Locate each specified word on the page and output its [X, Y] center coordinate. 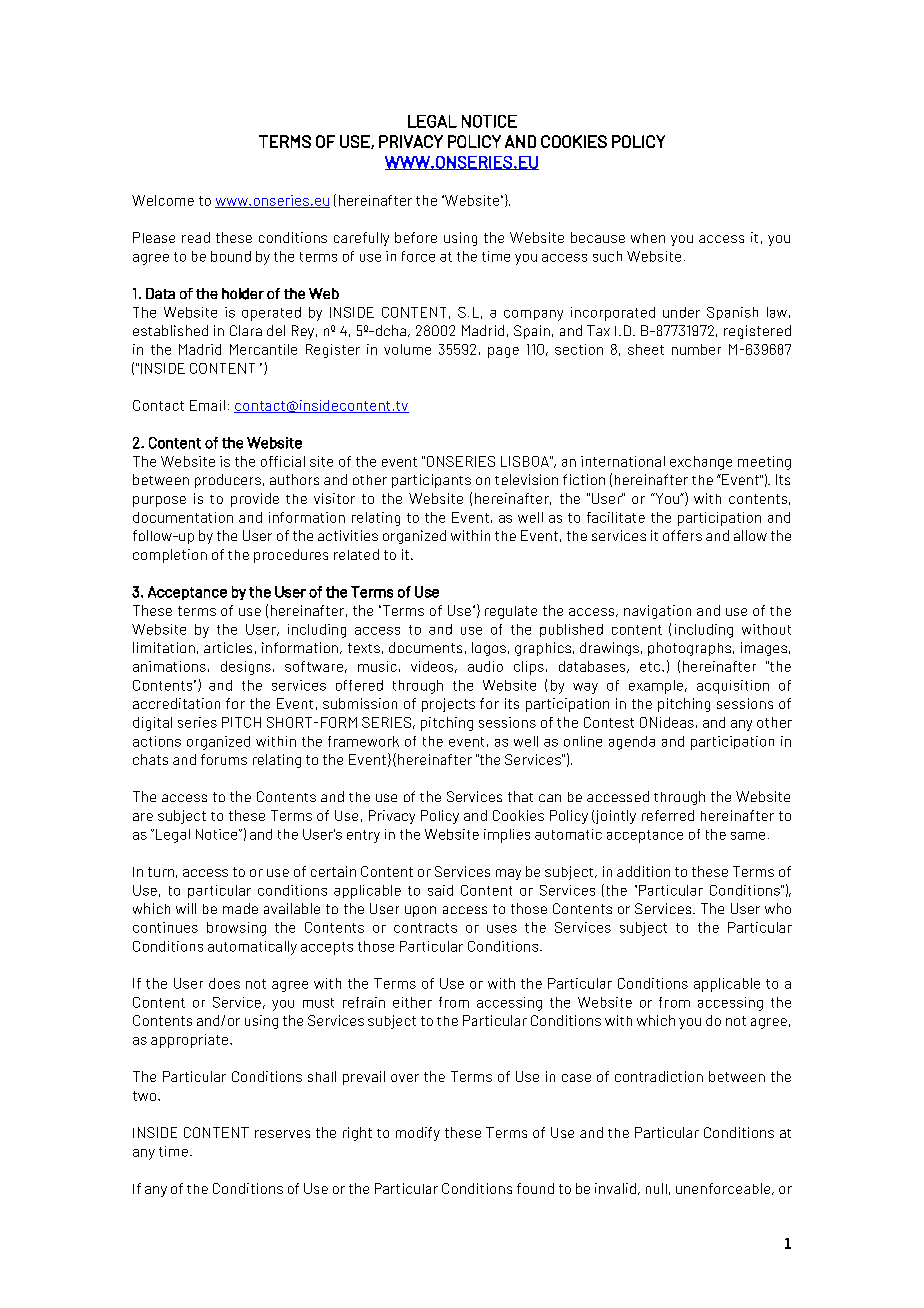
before [416, 237]
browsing [236, 929]
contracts [425, 928]
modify [418, 1134]
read [196, 237]
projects [448, 705]
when [648, 238]
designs [246, 668]
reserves [282, 1134]
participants [431, 481]
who [778, 908]
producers [228, 481]
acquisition [733, 687]
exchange [701, 463]
